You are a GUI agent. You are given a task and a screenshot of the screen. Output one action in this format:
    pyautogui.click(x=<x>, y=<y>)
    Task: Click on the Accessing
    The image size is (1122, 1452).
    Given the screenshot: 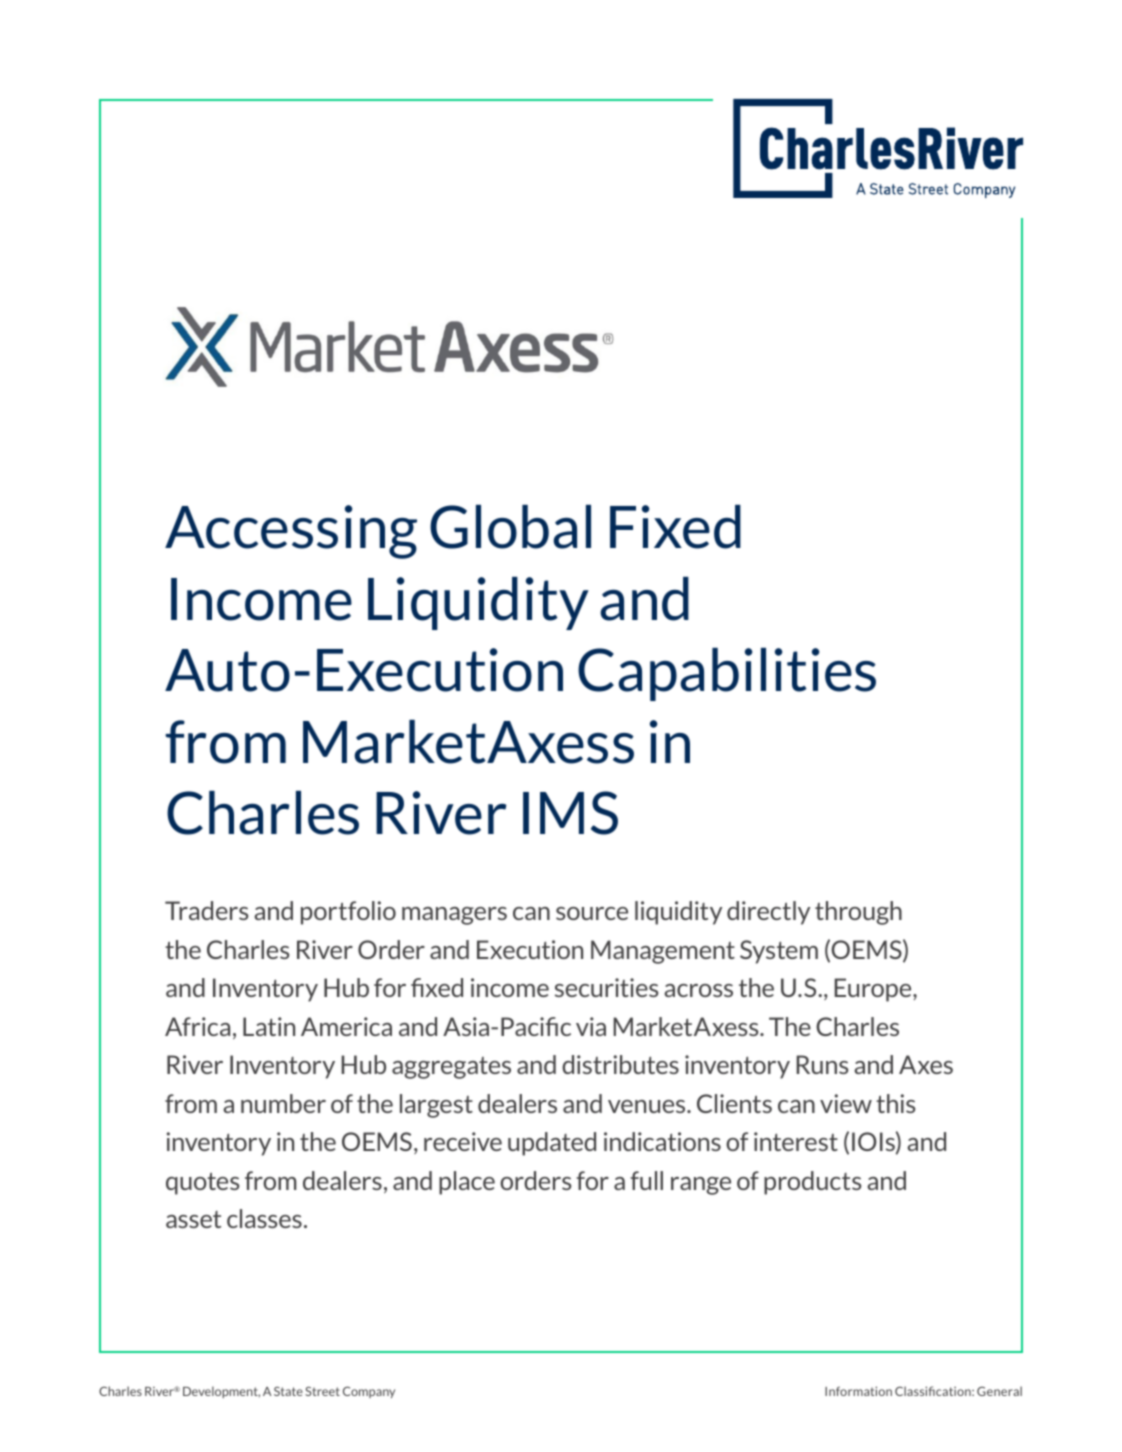 What is the action you would take?
    pyautogui.click(x=291, y=532)
